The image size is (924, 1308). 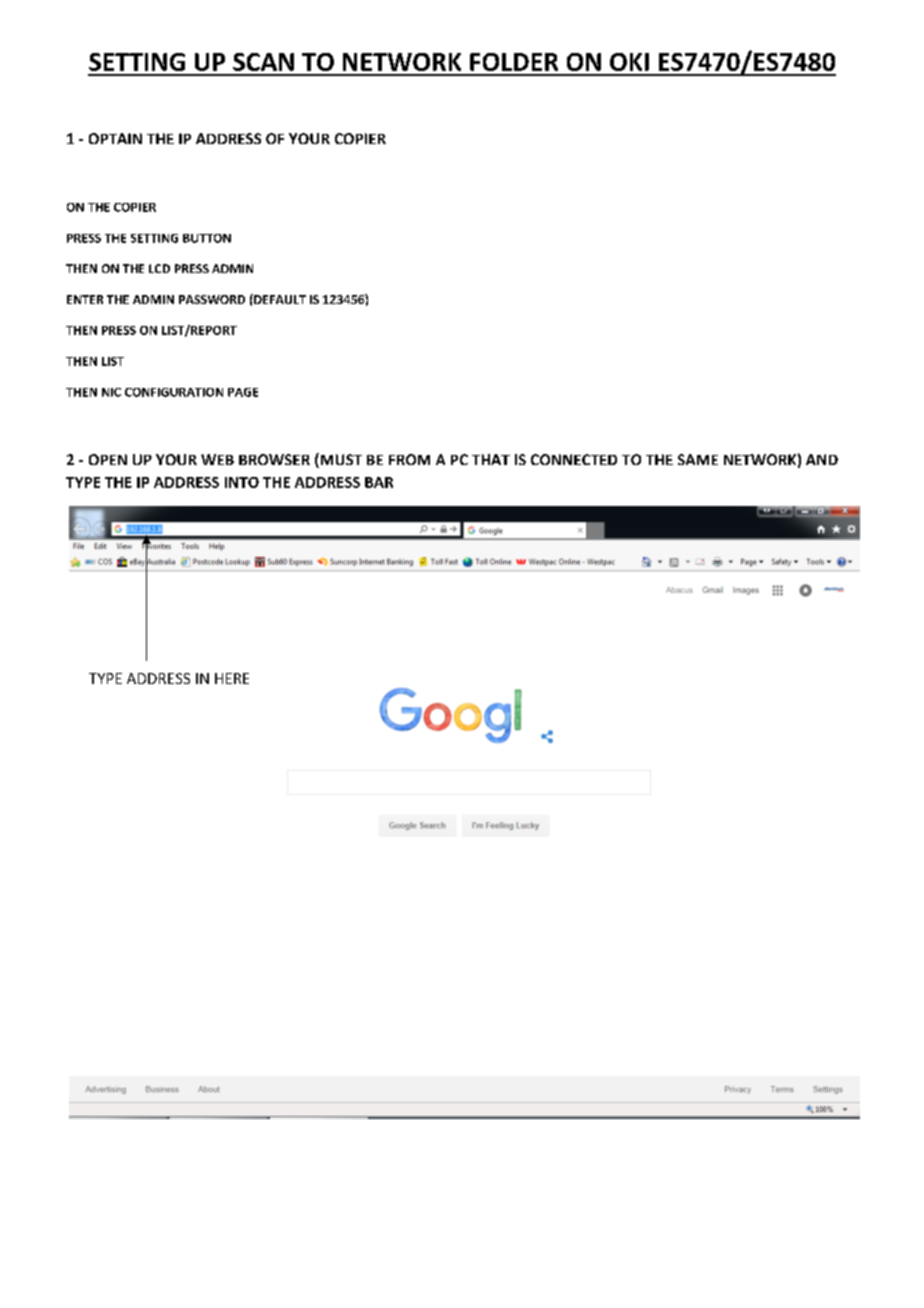 I want to click on HERE, so click(x=232, y=678).
